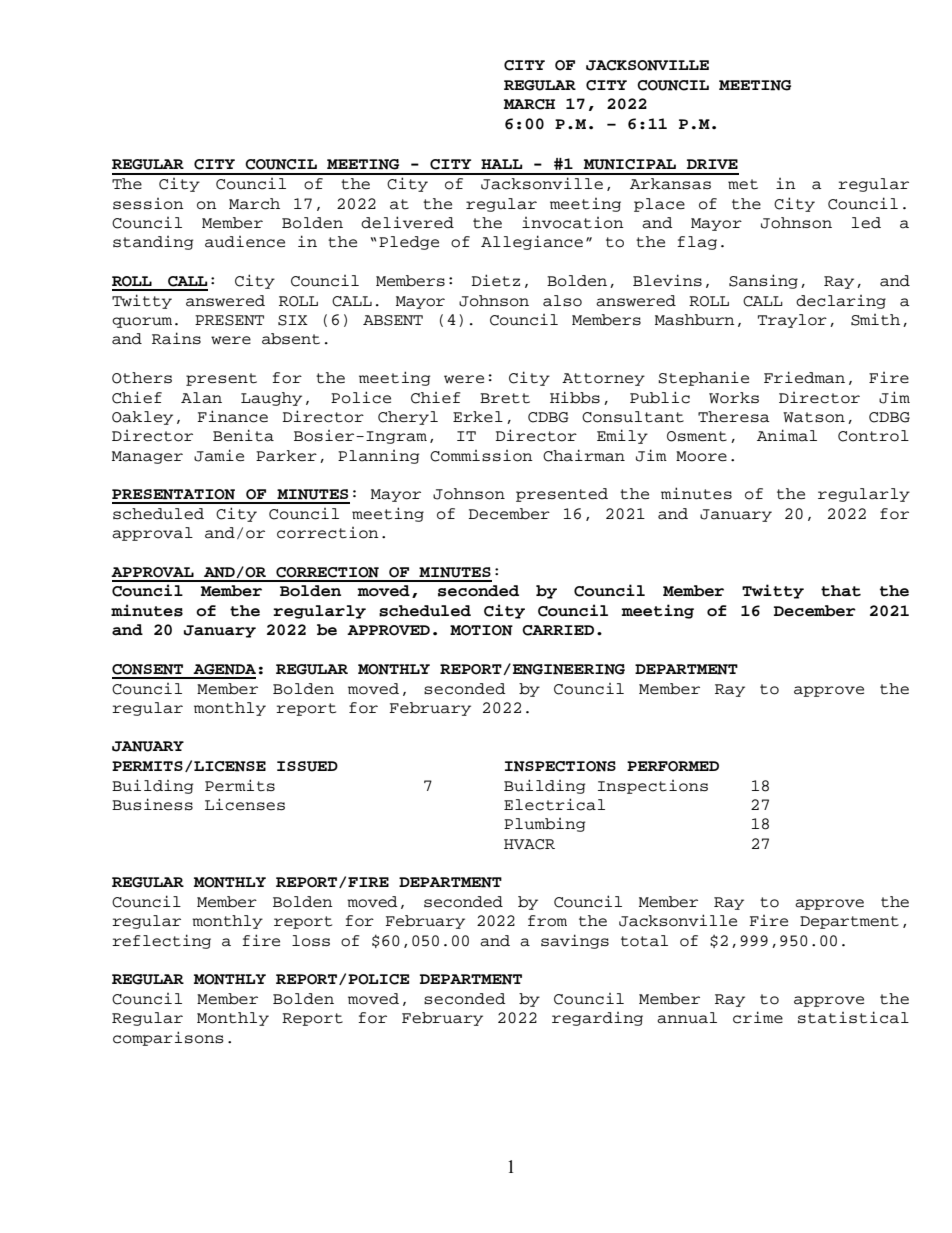 This screenshot has height=1233, width=952. I want to click on session, so click(148, 204).
